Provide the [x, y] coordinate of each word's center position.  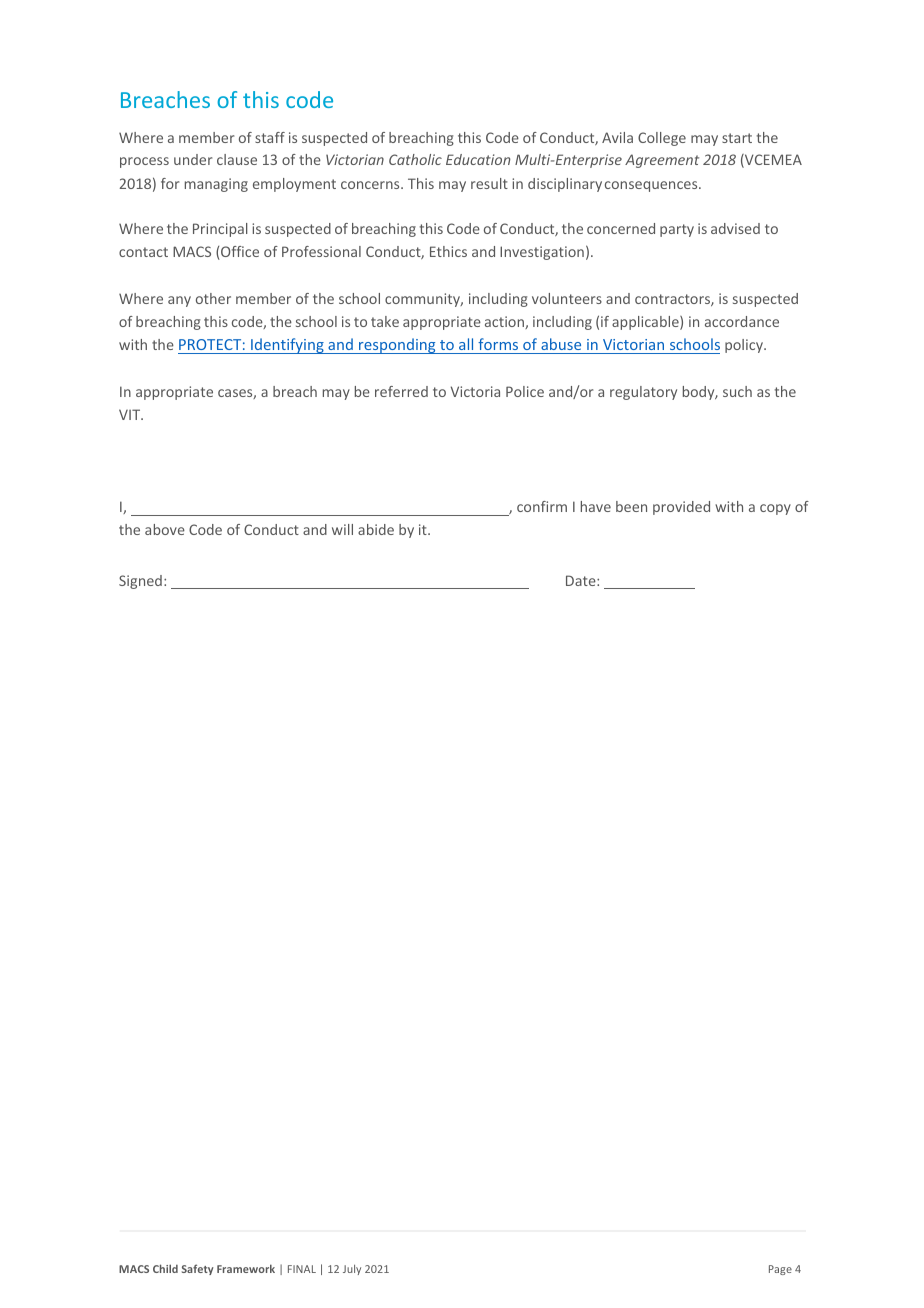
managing [216, 185]
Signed [140, 582]
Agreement [662, 161]
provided [681, 508]
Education [478, 159]
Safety [198, 1269]
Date [582, 580]
